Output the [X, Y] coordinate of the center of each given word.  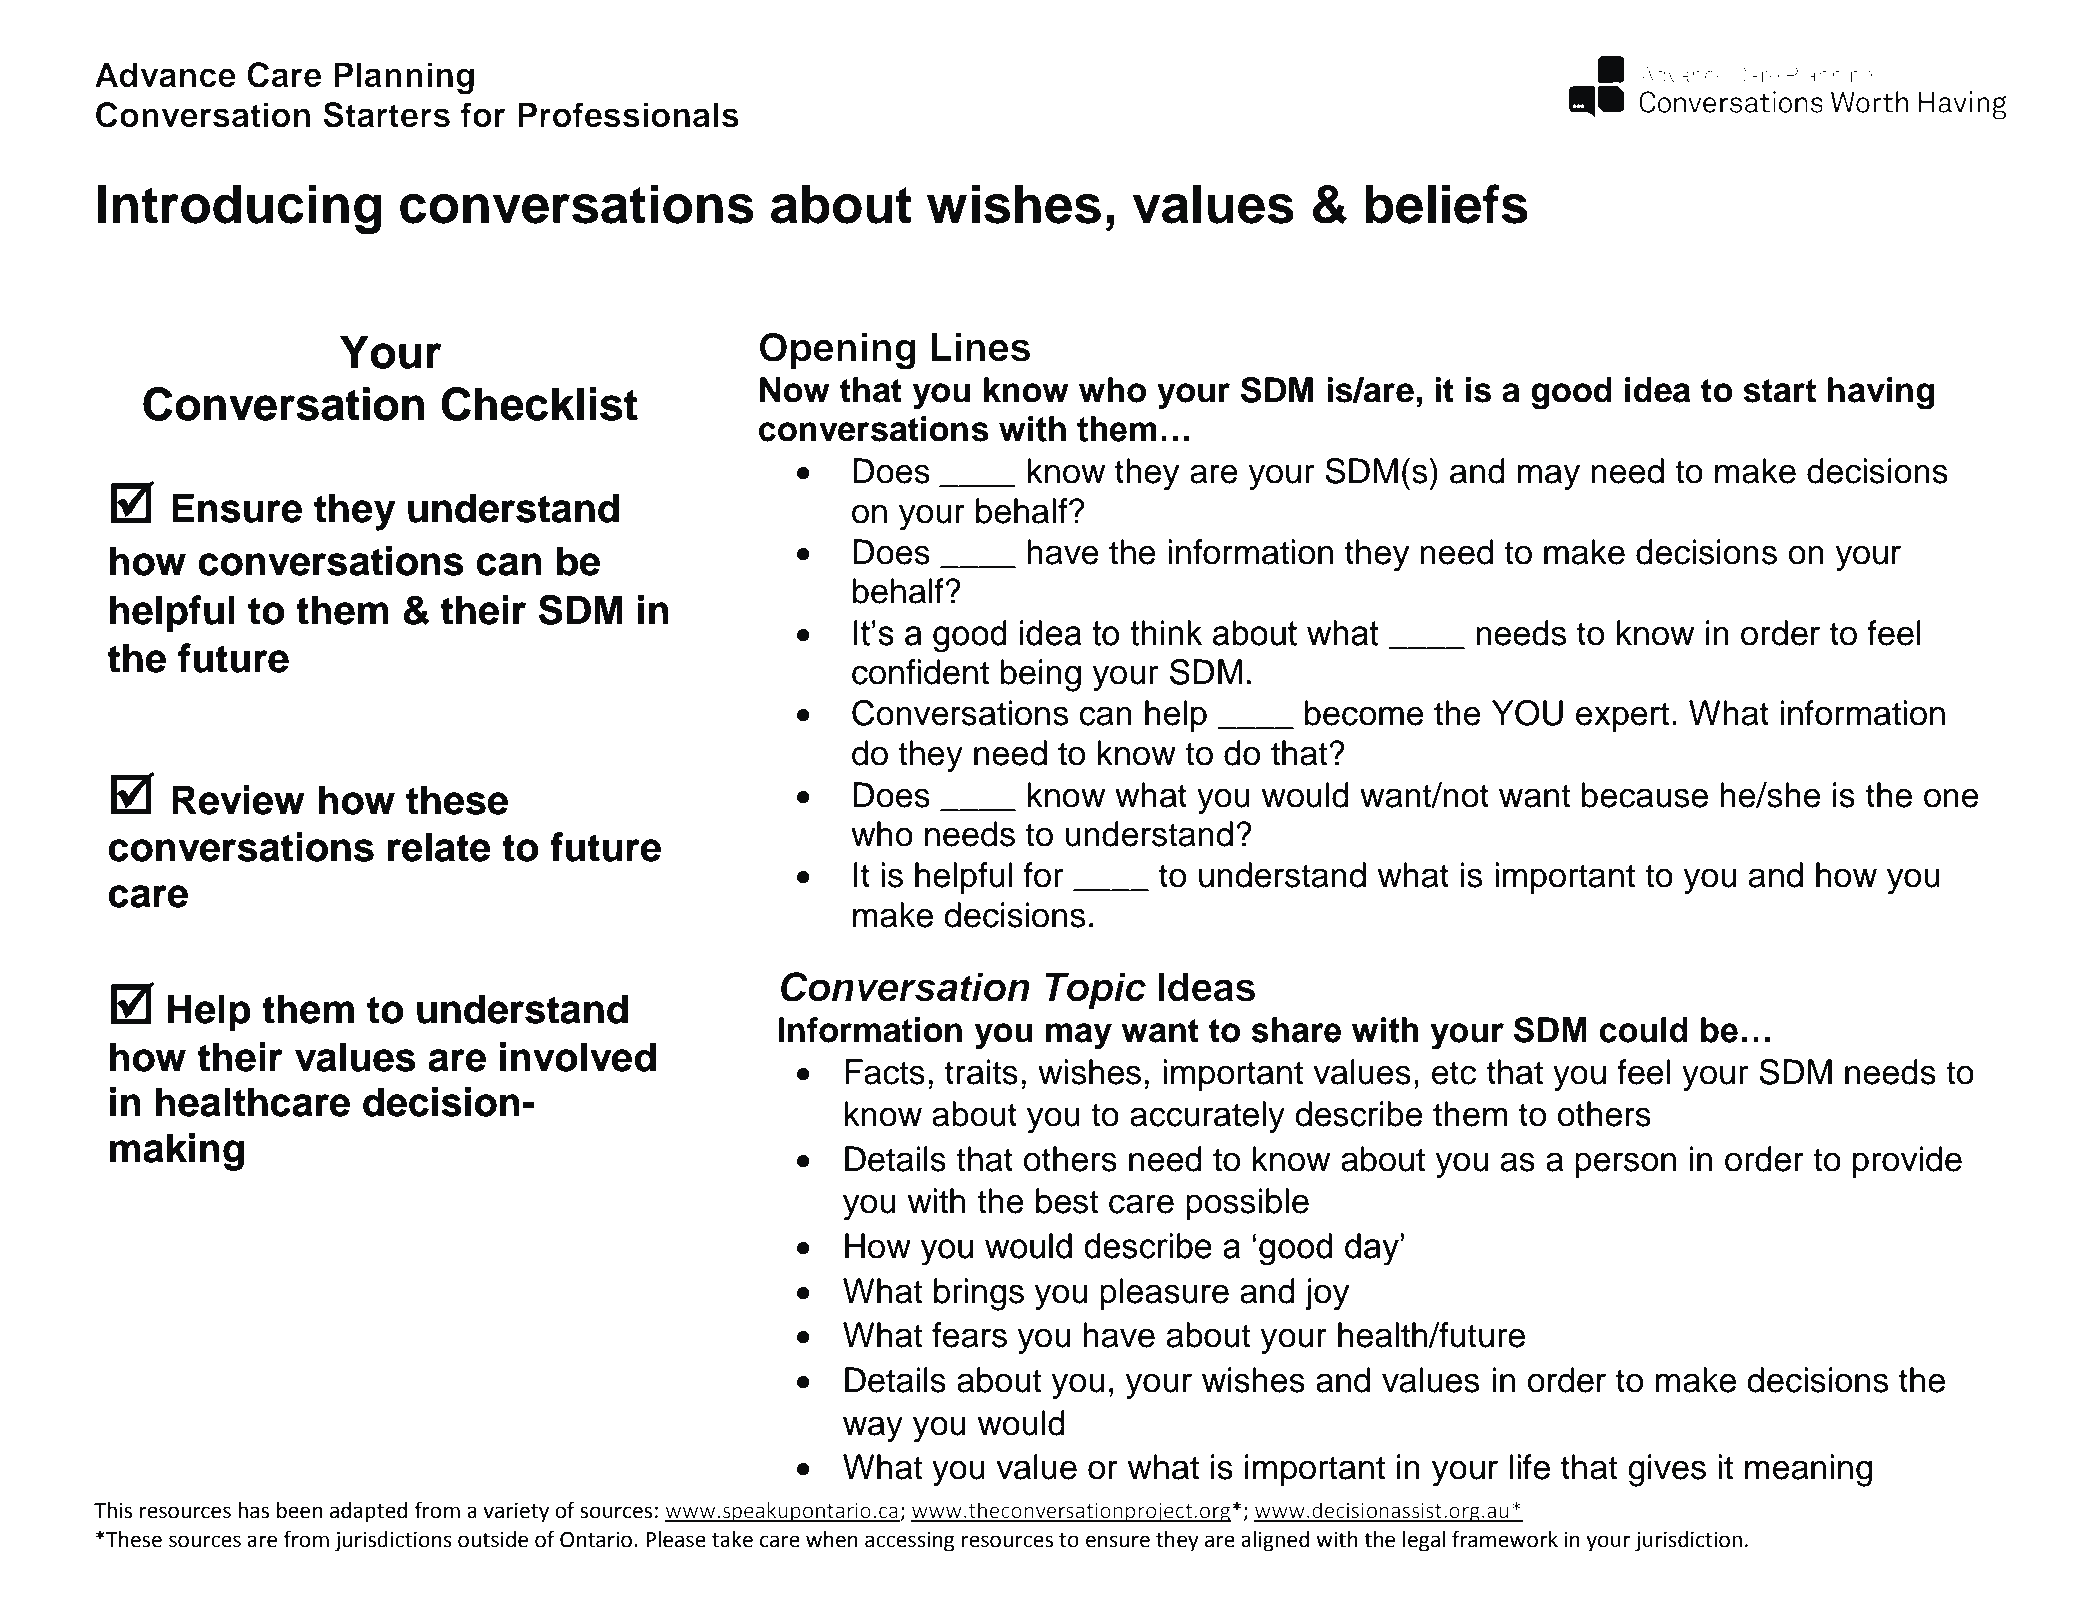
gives [1667, 1470]
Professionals [628, 115]
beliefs [1447, 204]
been [299, 1510]
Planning [404, 78]
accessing [910, 1542]
